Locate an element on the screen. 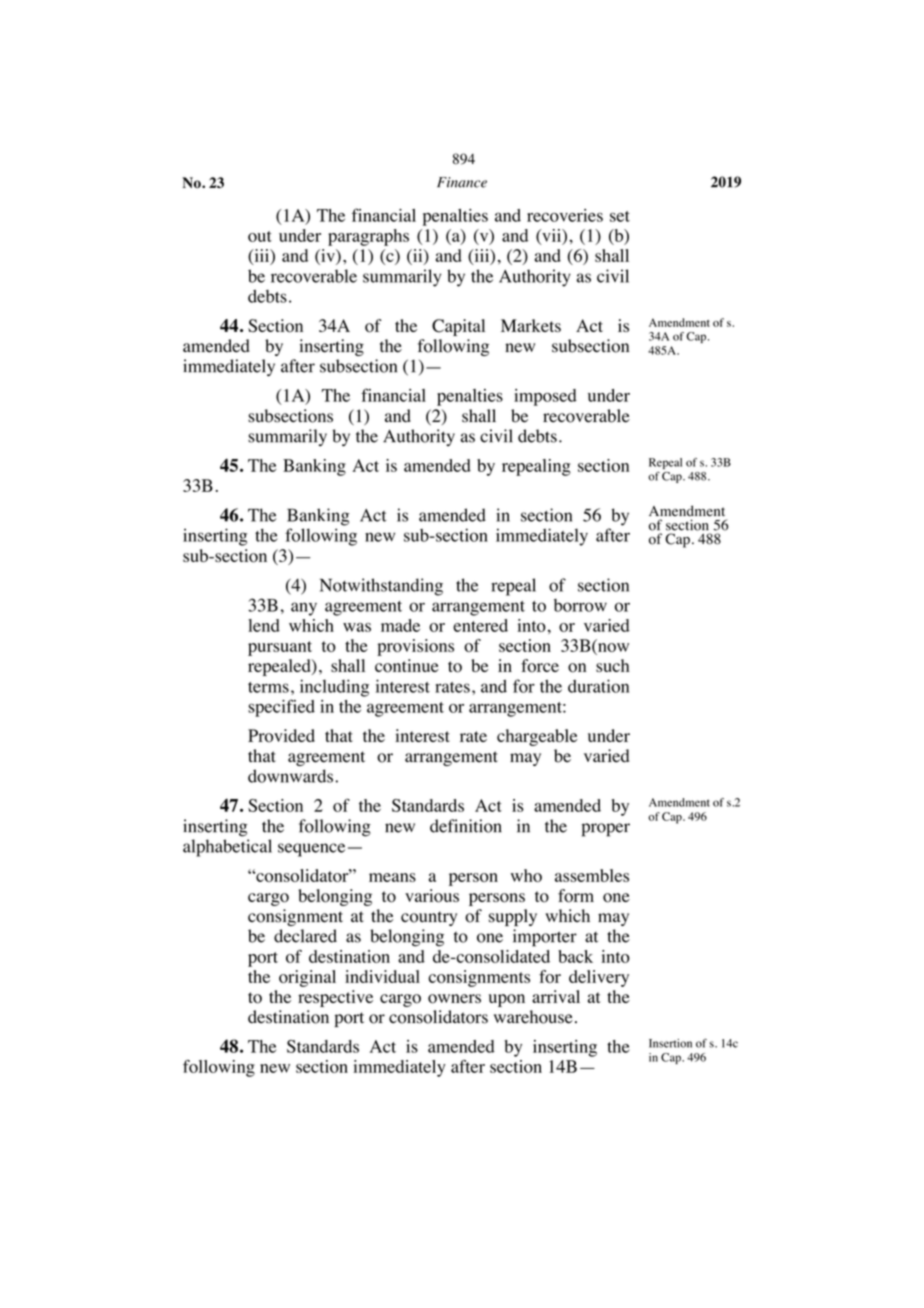 This screenshot has width=924, height=1308. lend is located at coordinates (264, 625).
